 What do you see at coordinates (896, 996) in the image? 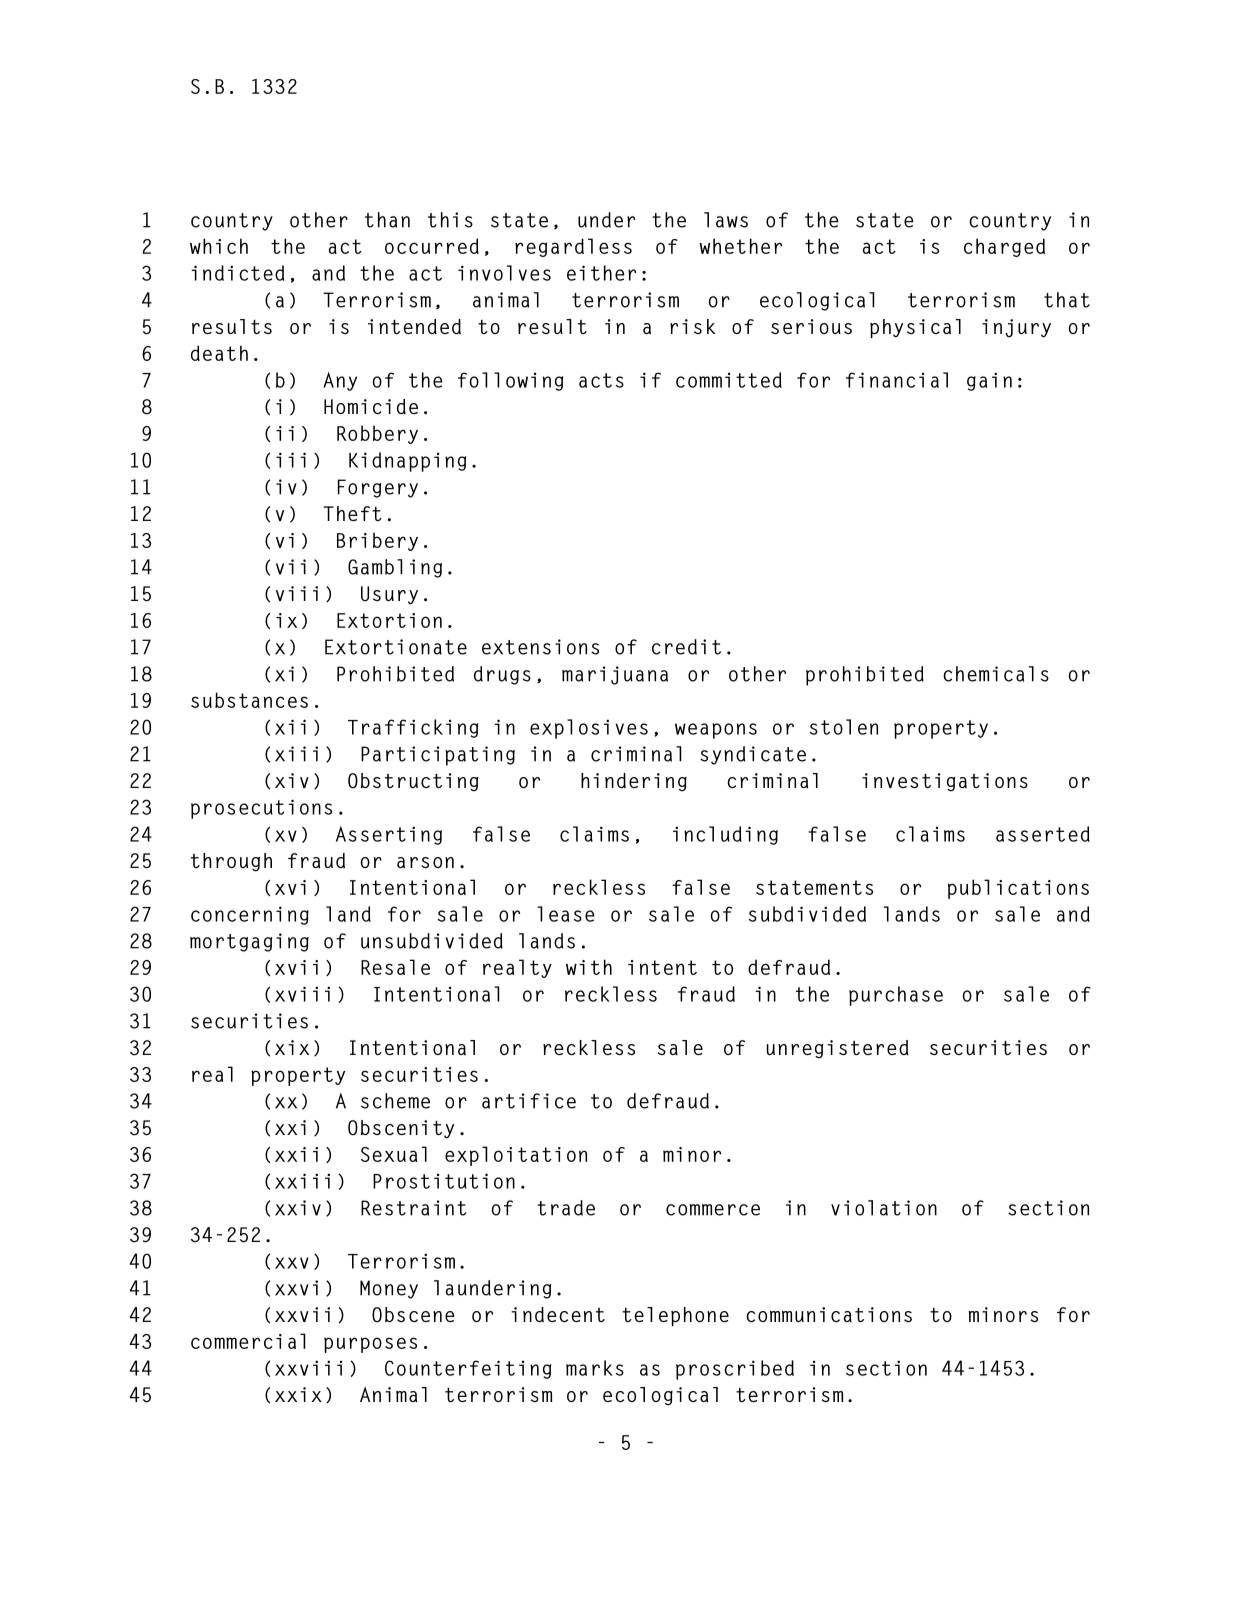
I see `purchase` at bounding box center [896, 996].
